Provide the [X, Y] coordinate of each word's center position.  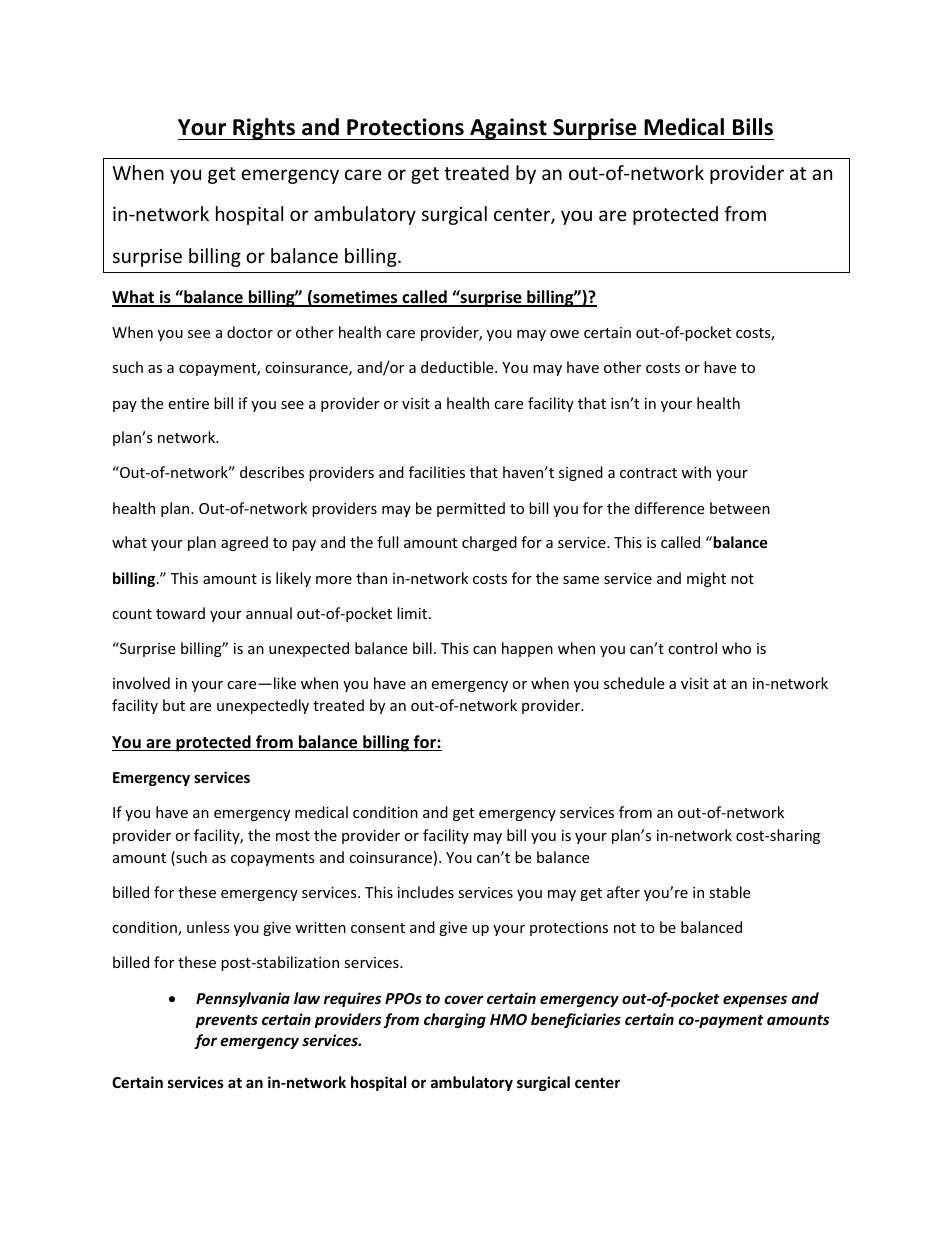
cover [464, 999]
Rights [264, 129]
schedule [634, 683]
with [696, 472]
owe [564, 334]
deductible [458, 367]
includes [426, 892]
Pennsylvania [243, 999]
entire [188, 403]
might [706, 579]
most [293, 836]
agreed [244, 543]
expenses [755, 1001]
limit [413, 613]
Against [508, 129]
